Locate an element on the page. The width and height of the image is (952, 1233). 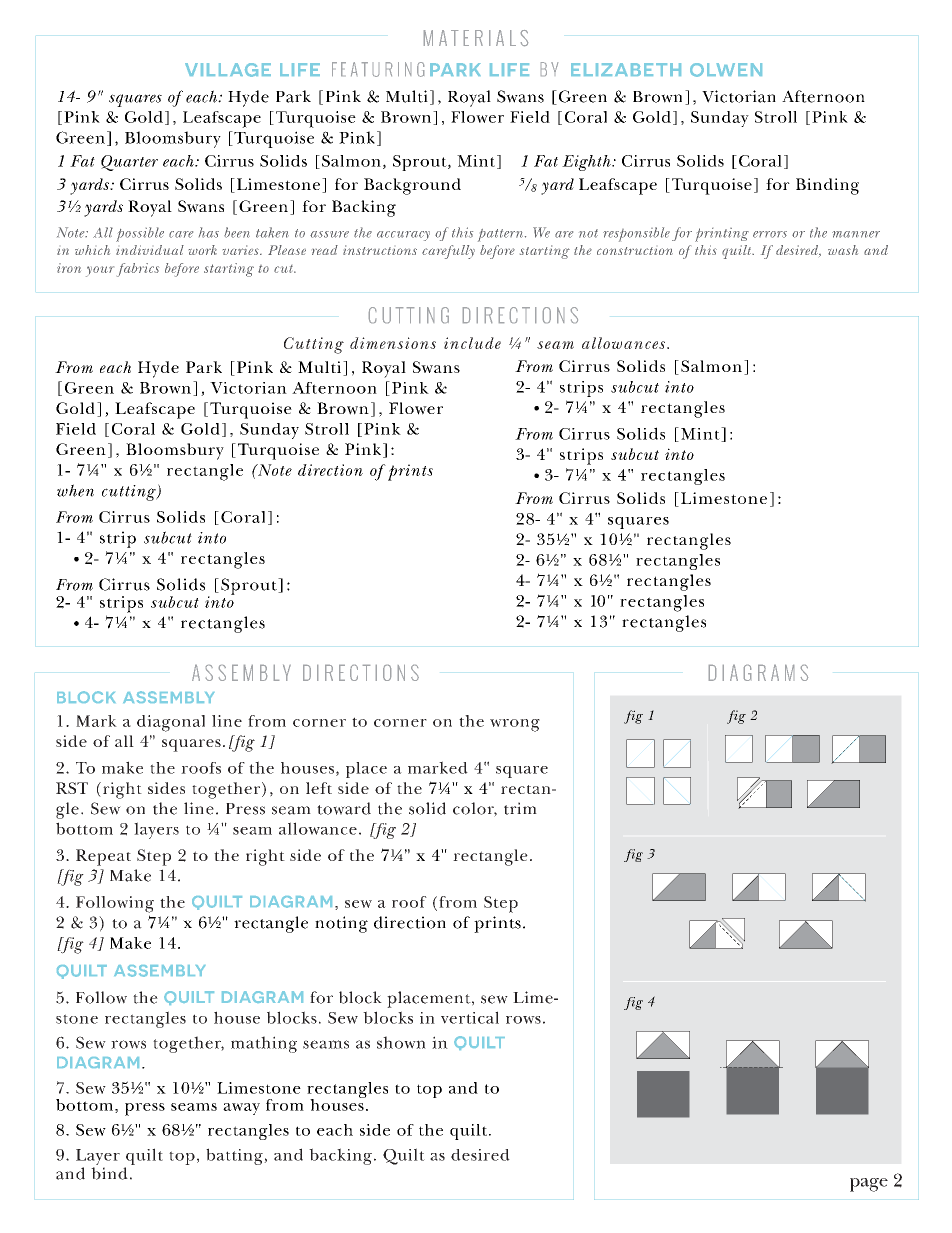
noting is located at coordinates (341, 924).
